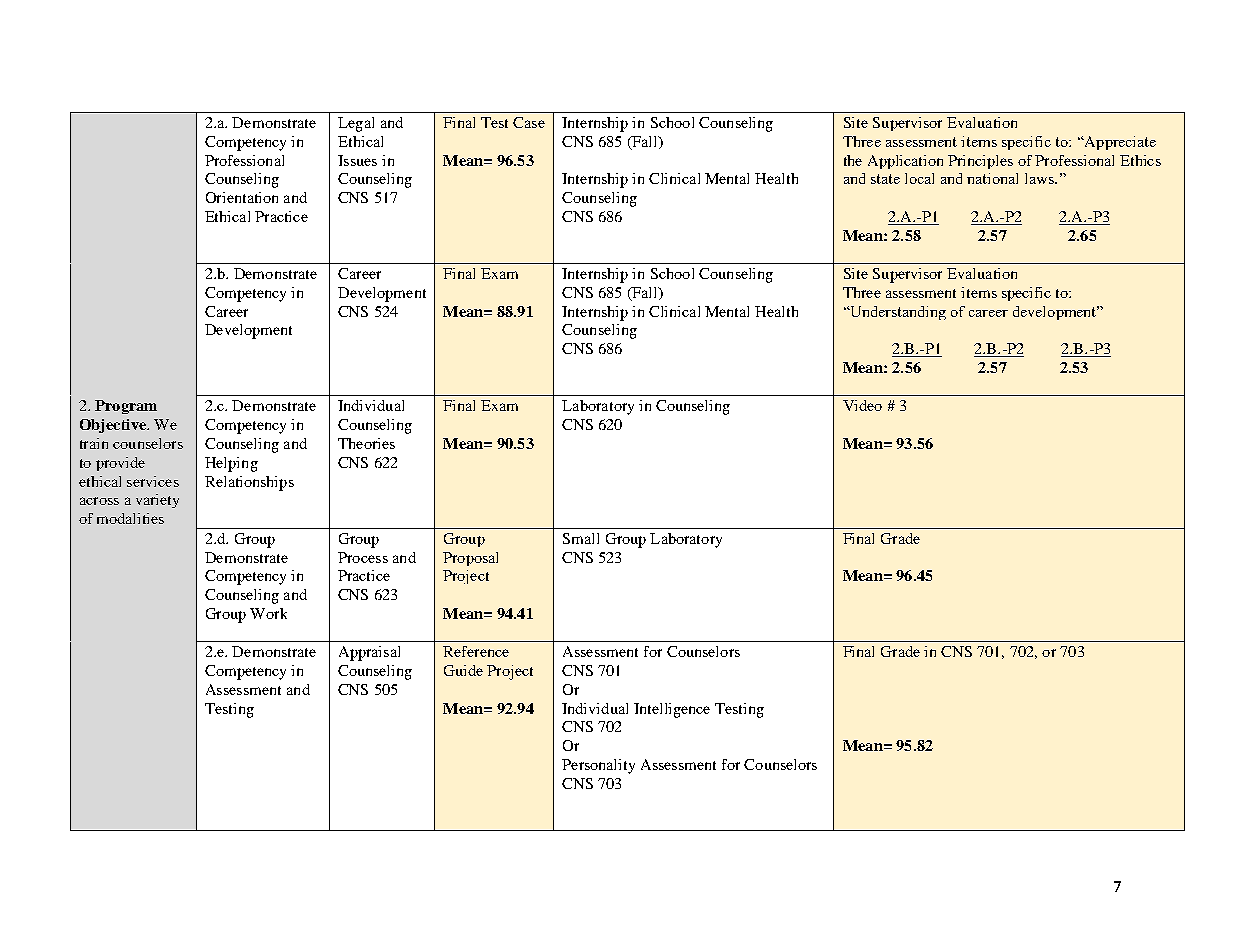 The image size is (1233, 952). I want to click on Personality, so click(598, 766).
